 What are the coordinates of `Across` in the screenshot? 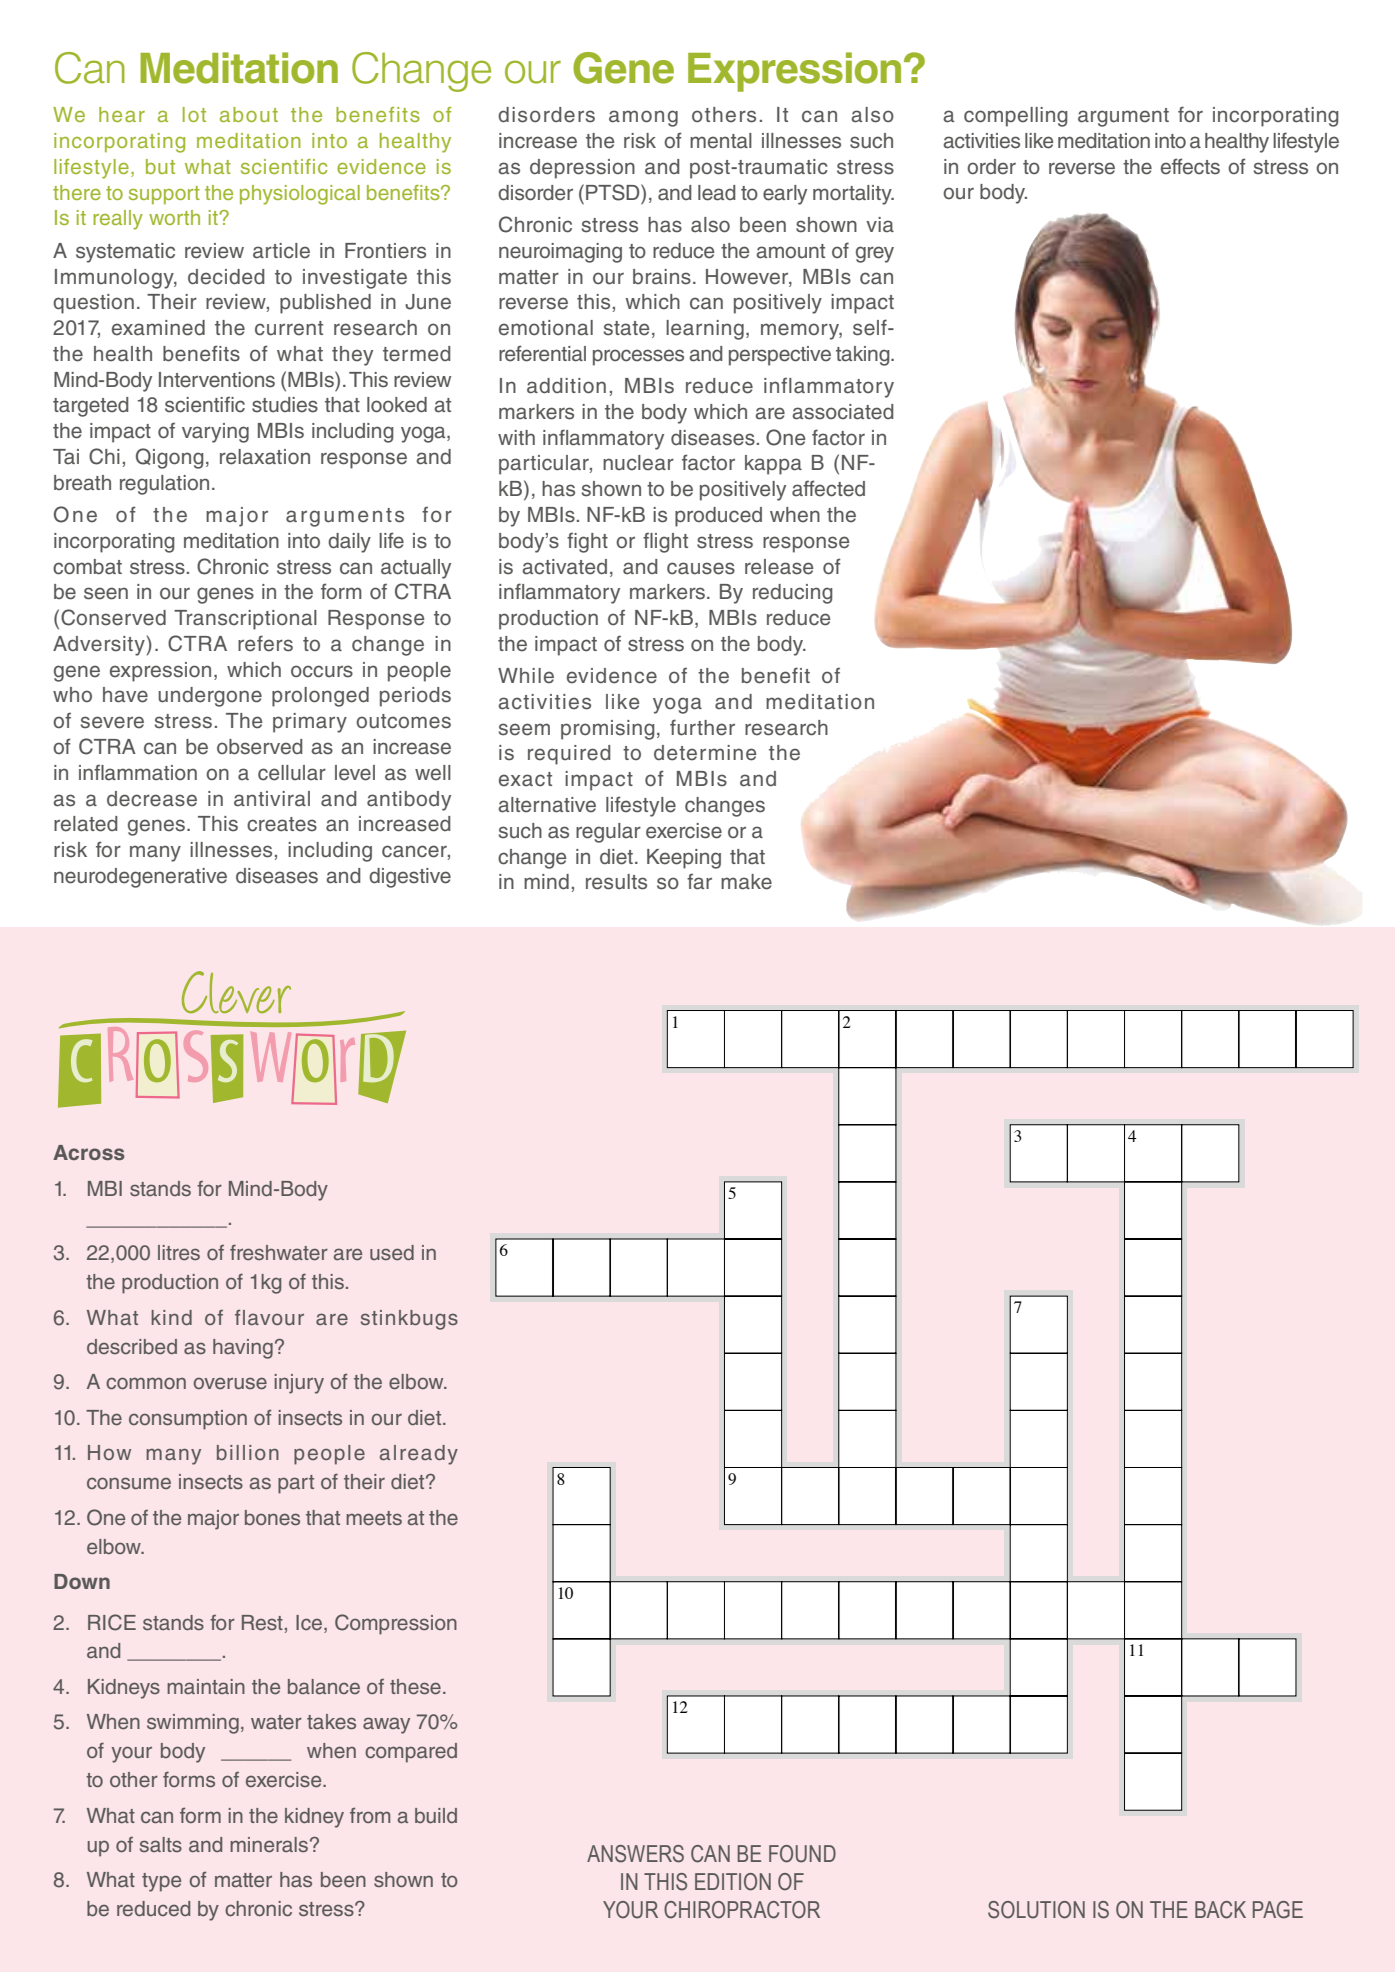 It's located at (89, 1152).
